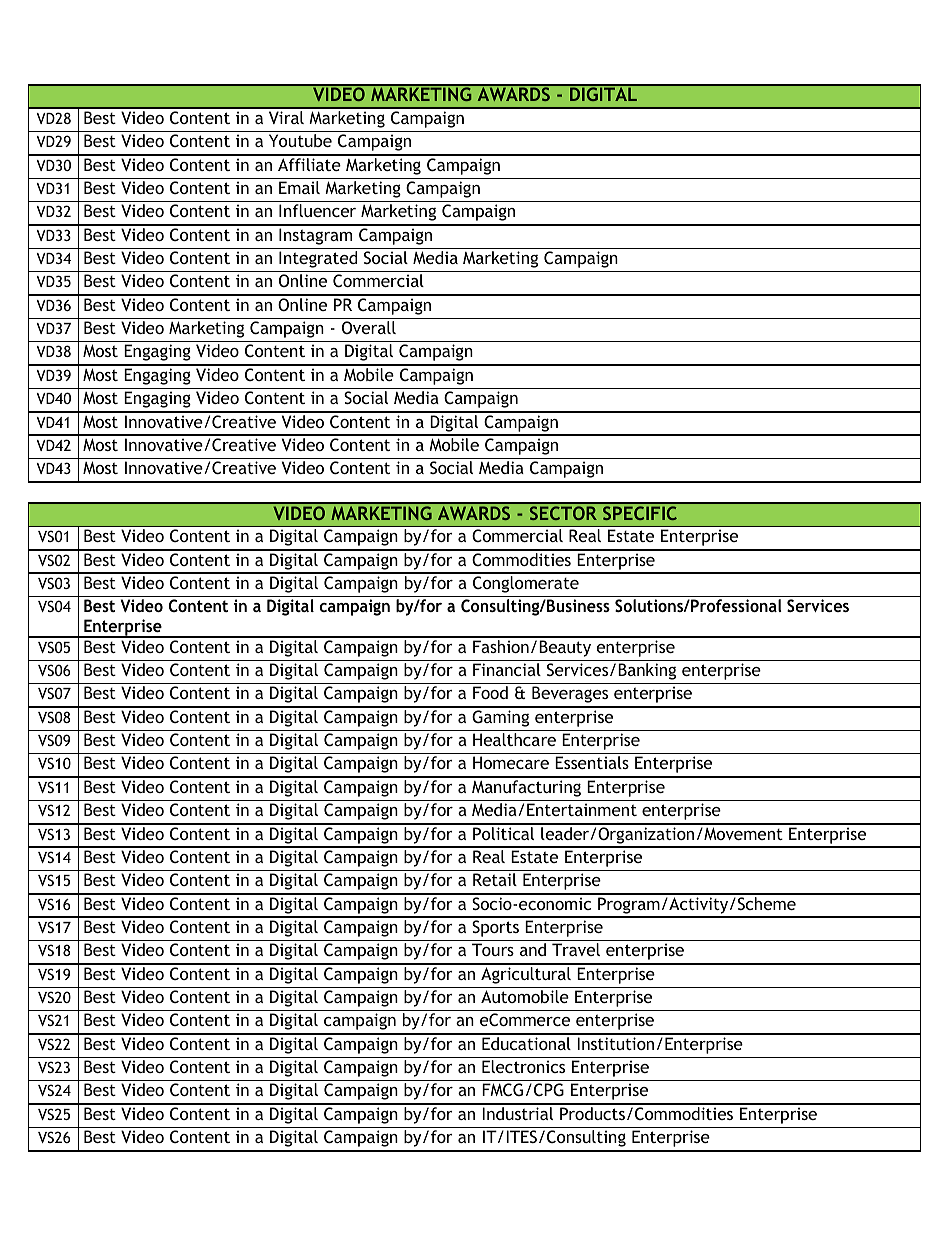 The image size is (952, 1233). Describe the element at coordinates (493, 949) in the screenshot. I see `Tours` at that location.
